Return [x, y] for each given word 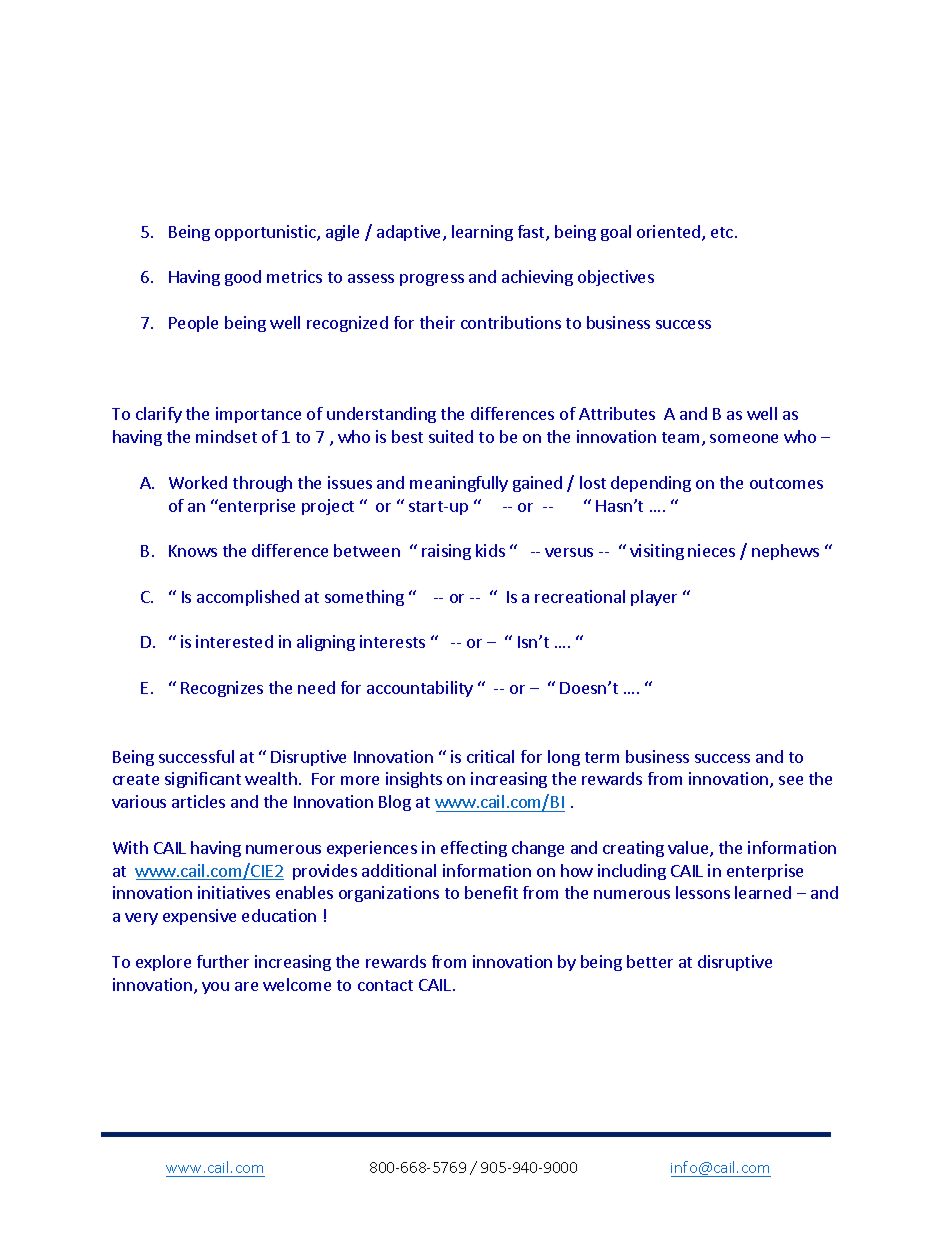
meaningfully [459, 484]
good [243, 278]
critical [490, 756]
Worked [198, 482]
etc [723, 232]
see [791, 780]
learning [482, 233]
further [223, 961]
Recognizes [222, 689]
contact [385, 985]
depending [651, 484]
